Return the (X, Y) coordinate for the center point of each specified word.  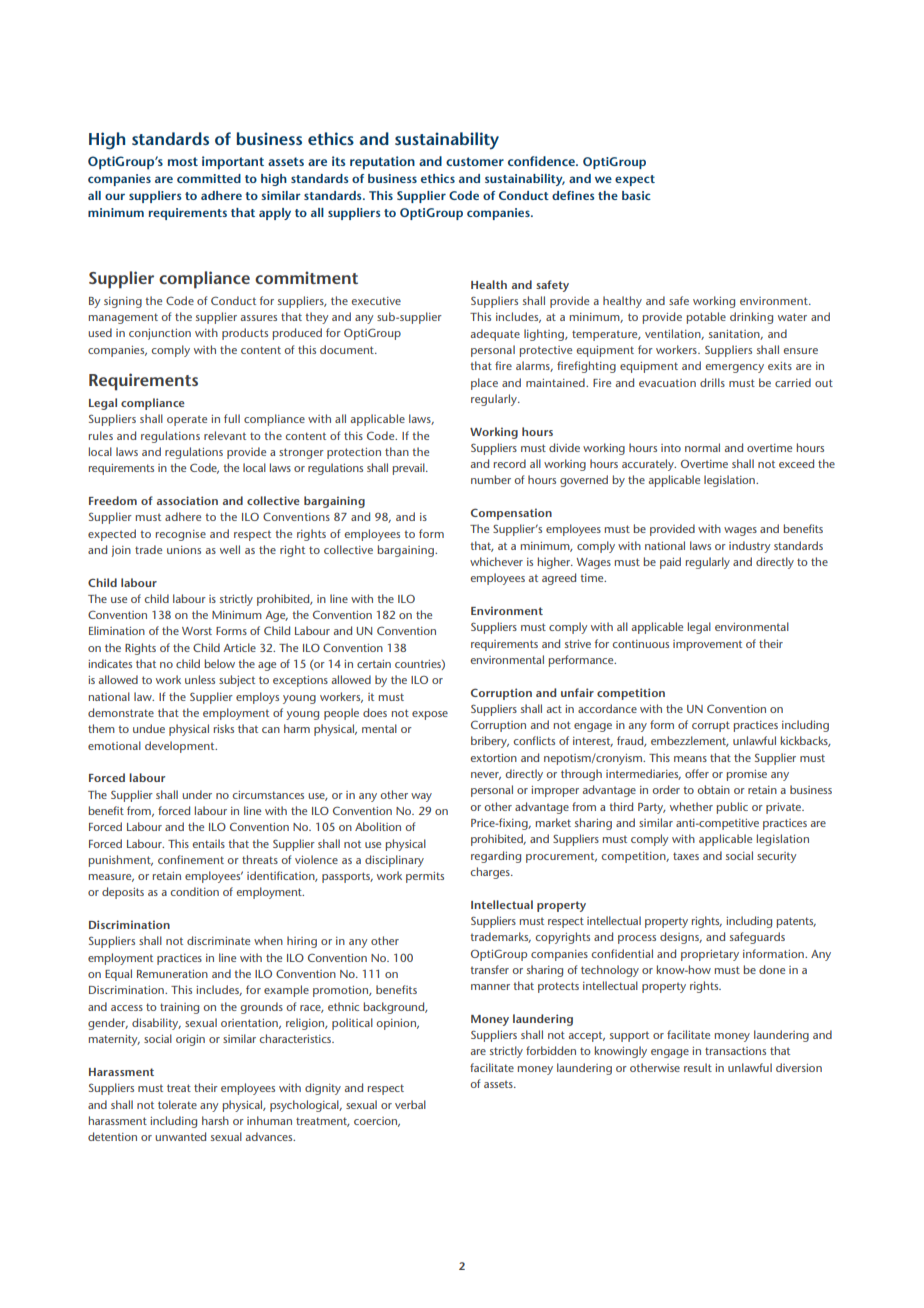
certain (374, 664)
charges (491, 873)
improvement (707, 645)
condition (195, 891)
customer (475, 161)
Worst (197, 631)
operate (187, 420)
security (776, 857)
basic (636, 195)
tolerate (177, 1104)
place (484, 384)
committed (209, 178)
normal (702, 447)
